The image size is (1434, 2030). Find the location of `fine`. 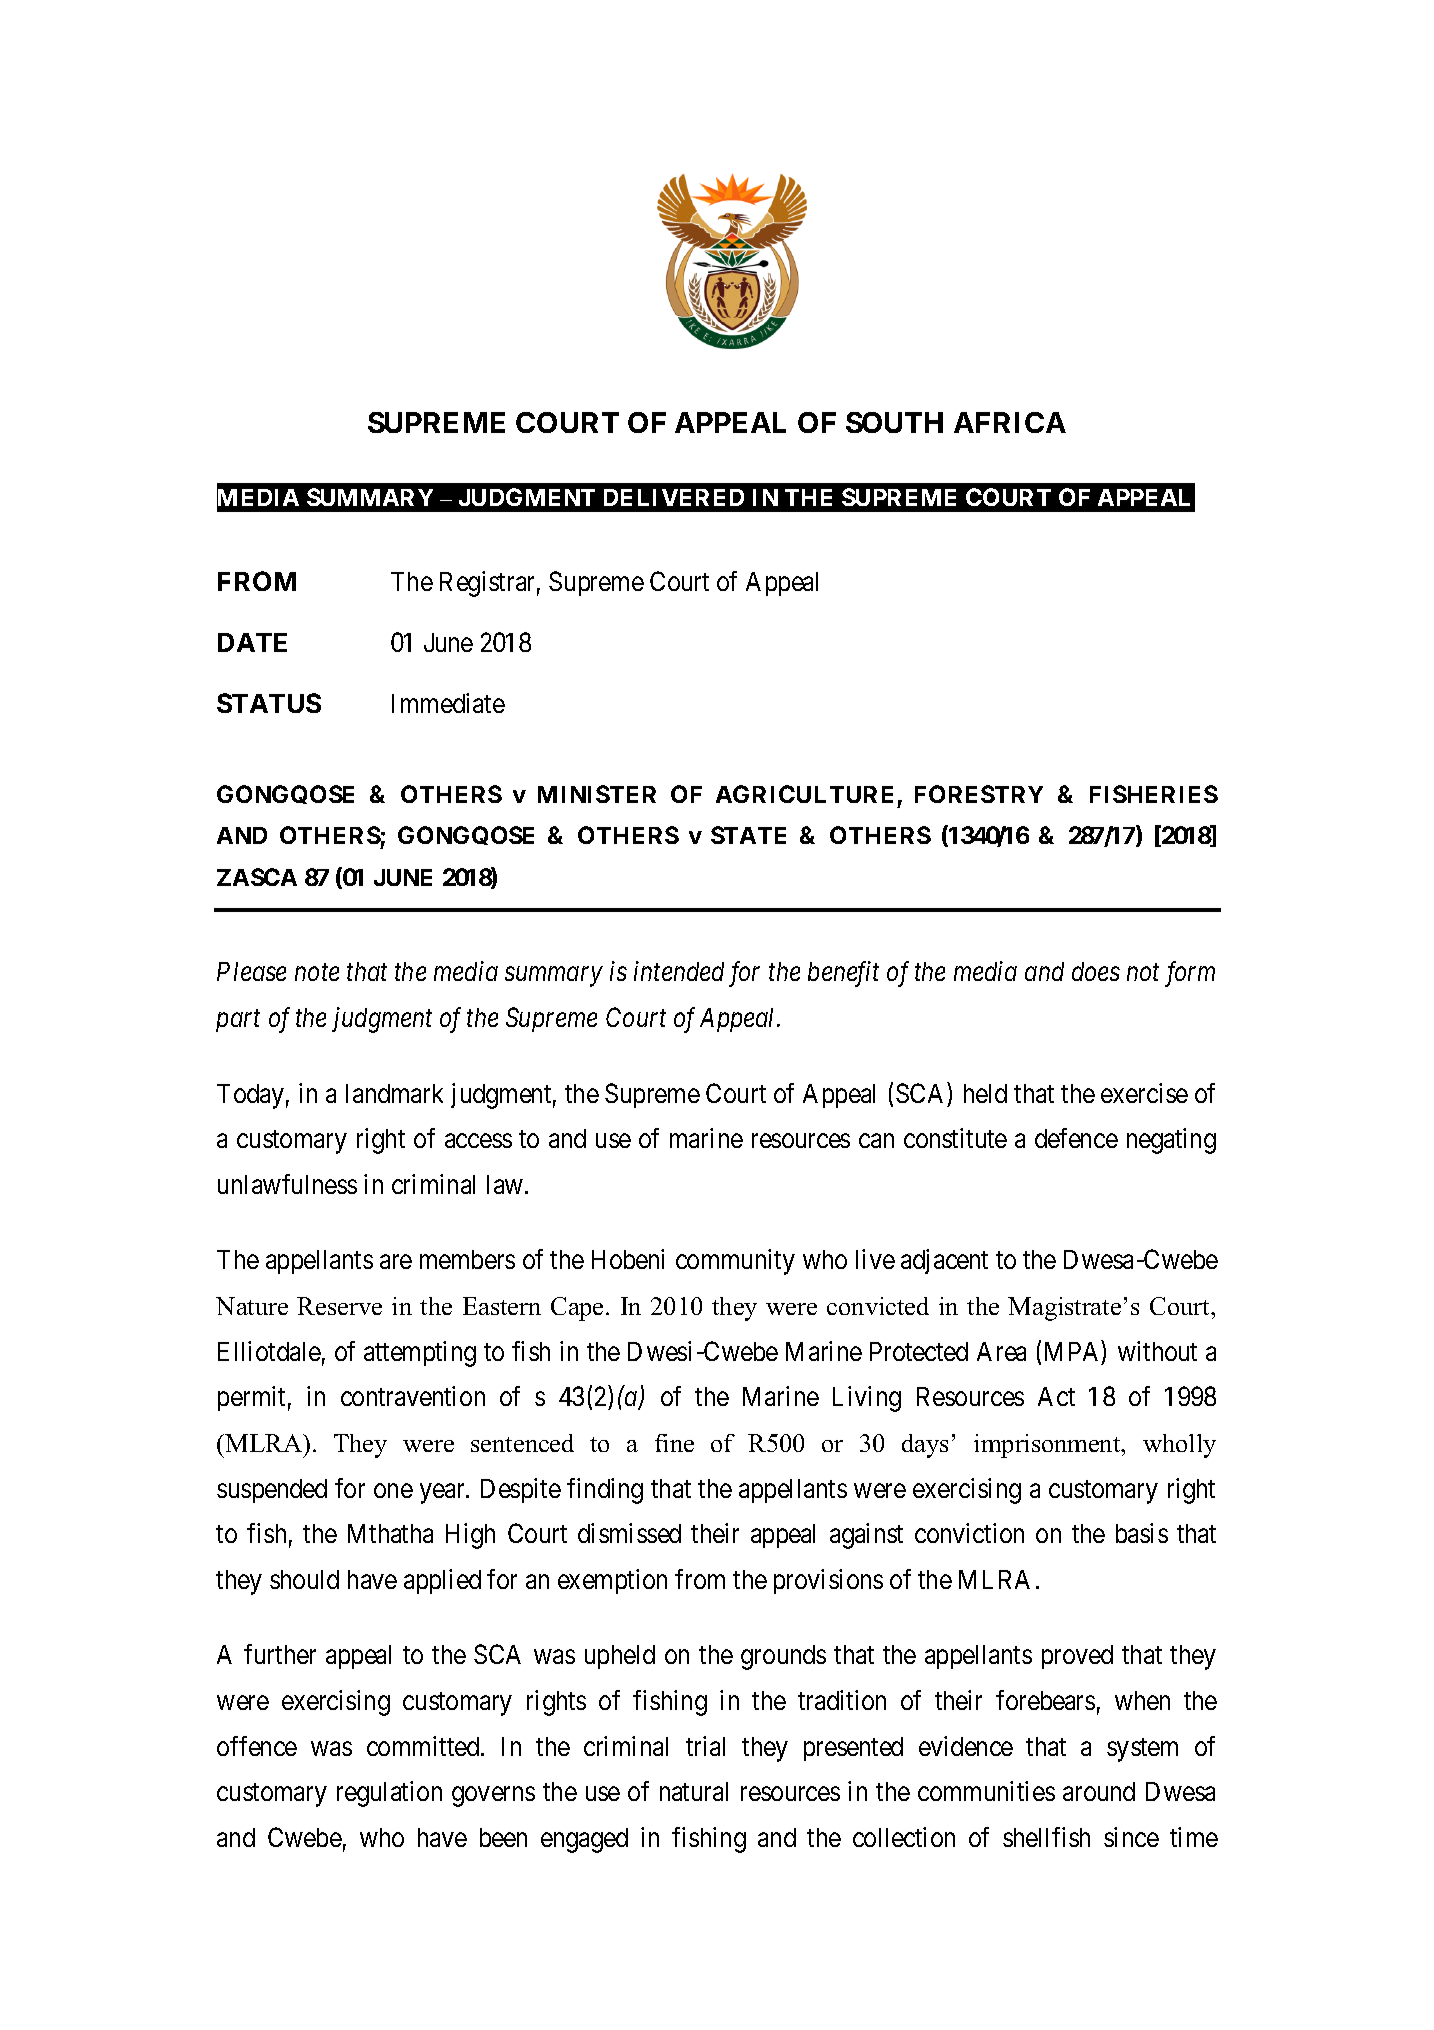

fine is located at coordinates (674, 1443).
